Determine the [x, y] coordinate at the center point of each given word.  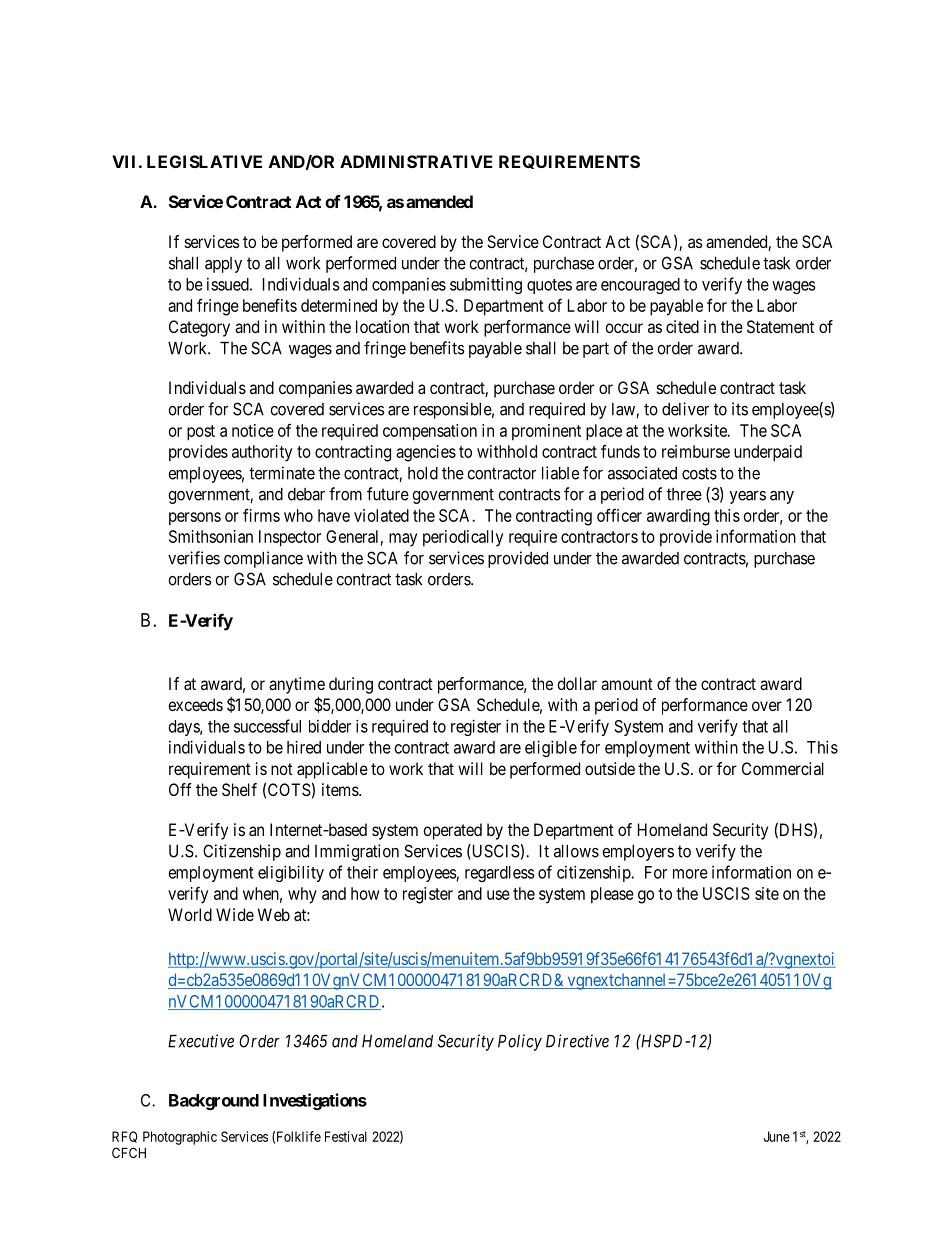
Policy [520, 1042]
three [684, 494]
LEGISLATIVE [204, 161]
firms [261, 515]
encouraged [640, 286]
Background [214, 1102]
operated [452, 831]
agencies [426, 453]
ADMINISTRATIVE [416, 161]
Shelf [239, 789]
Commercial [783, 768]
